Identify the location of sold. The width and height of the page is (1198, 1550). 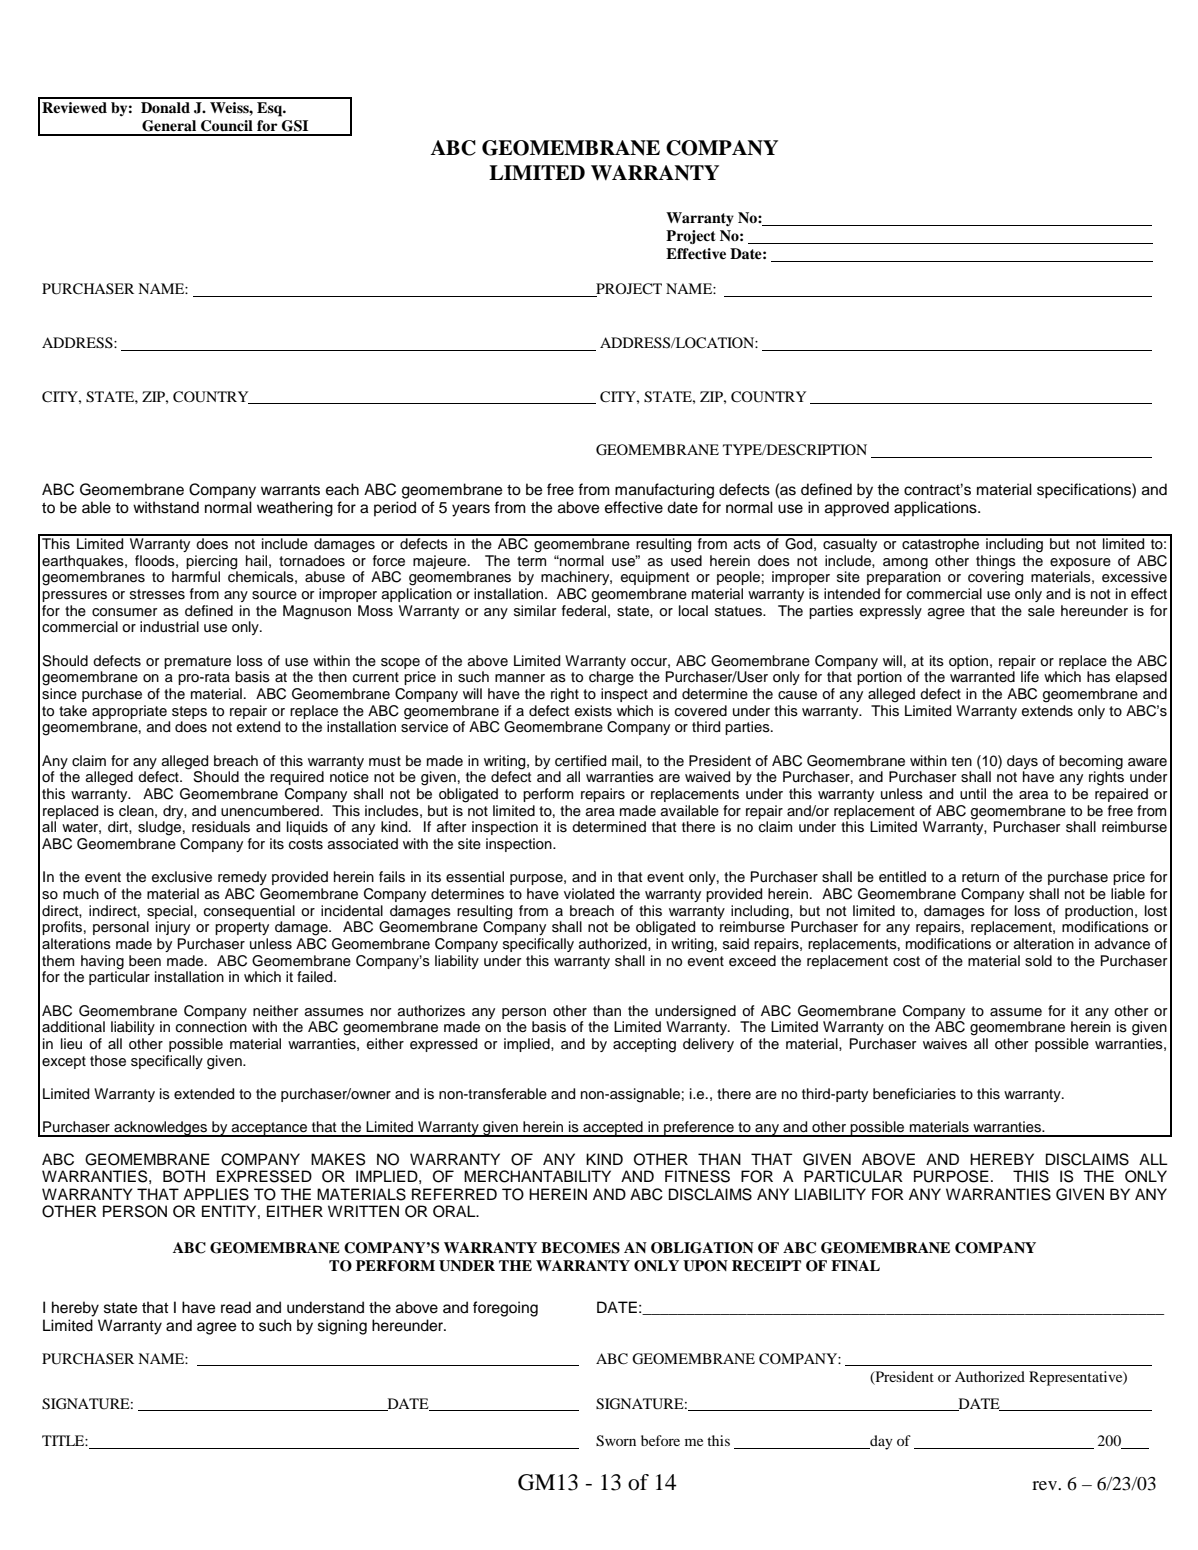
(1038, 961).
